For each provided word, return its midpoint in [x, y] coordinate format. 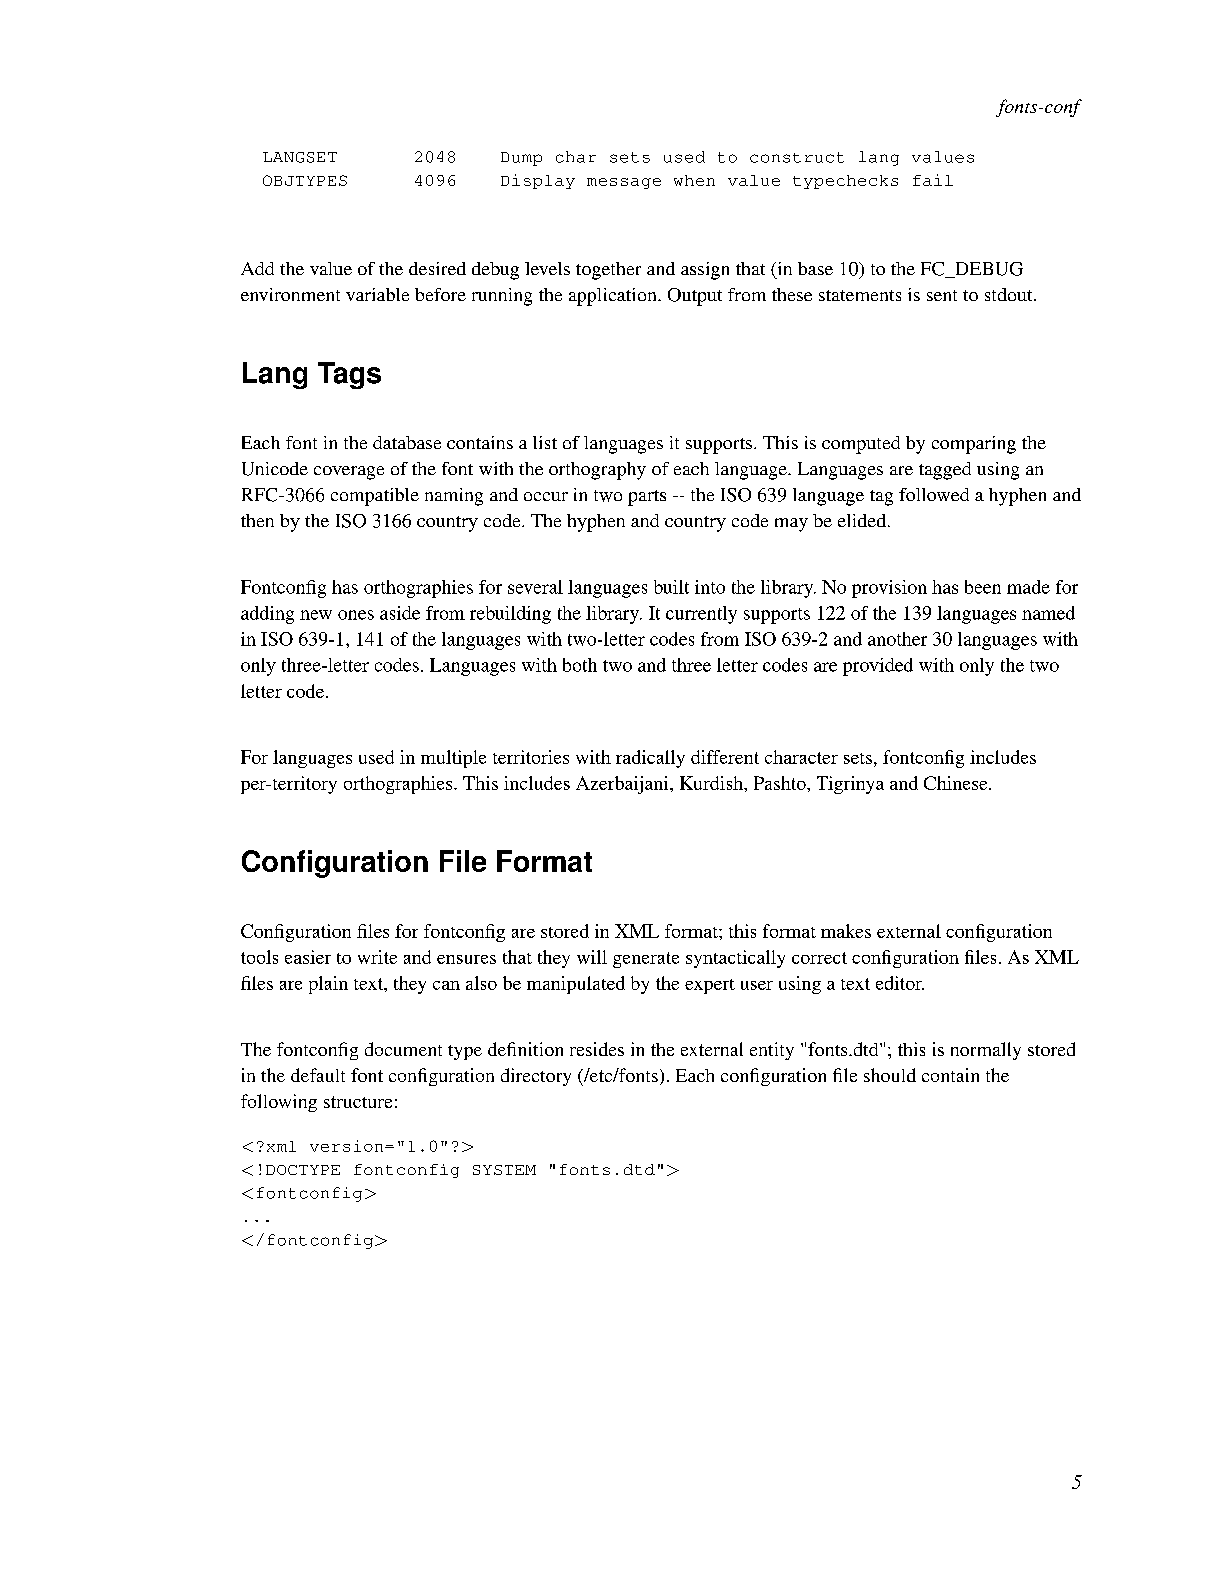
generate [646, 960]
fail [933, 180]
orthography [597, 471]
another [897, 639]
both [580, 665]
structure [358, 1102]
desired [437, 268]
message [624, 183]
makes [846, 931]
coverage [349, 473]
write [377, 957]
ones [356, 615]
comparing [974, 445]
